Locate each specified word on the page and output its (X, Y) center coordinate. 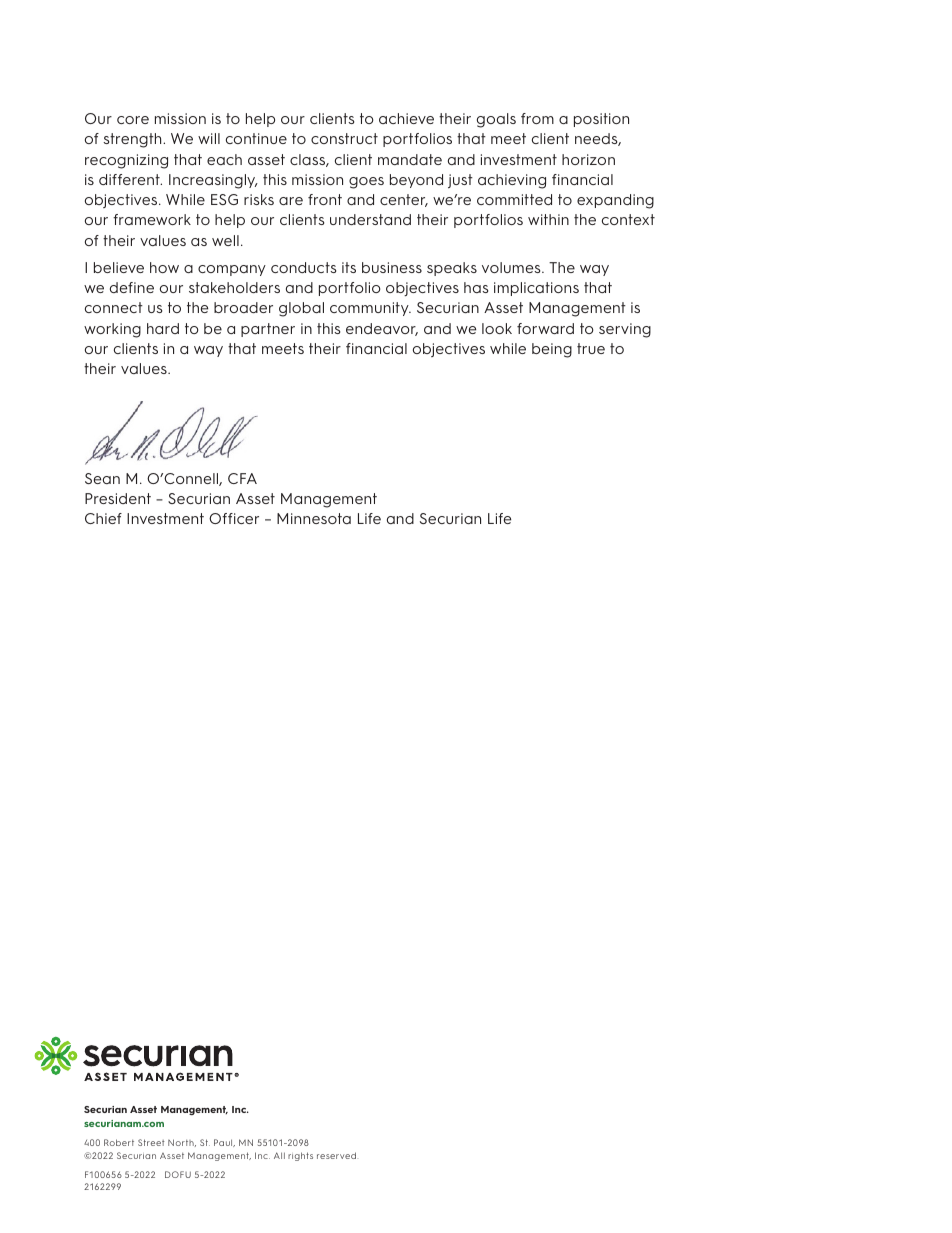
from (537, 118)
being (552, 350)
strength (133, 140)
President (118, 498)
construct (344, 138)
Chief (103, 518)
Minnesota (314, 518)
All (279, 1155)
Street (151, 1142)
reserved (336, 1155)
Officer (234, 518)
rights (300, 1156)
